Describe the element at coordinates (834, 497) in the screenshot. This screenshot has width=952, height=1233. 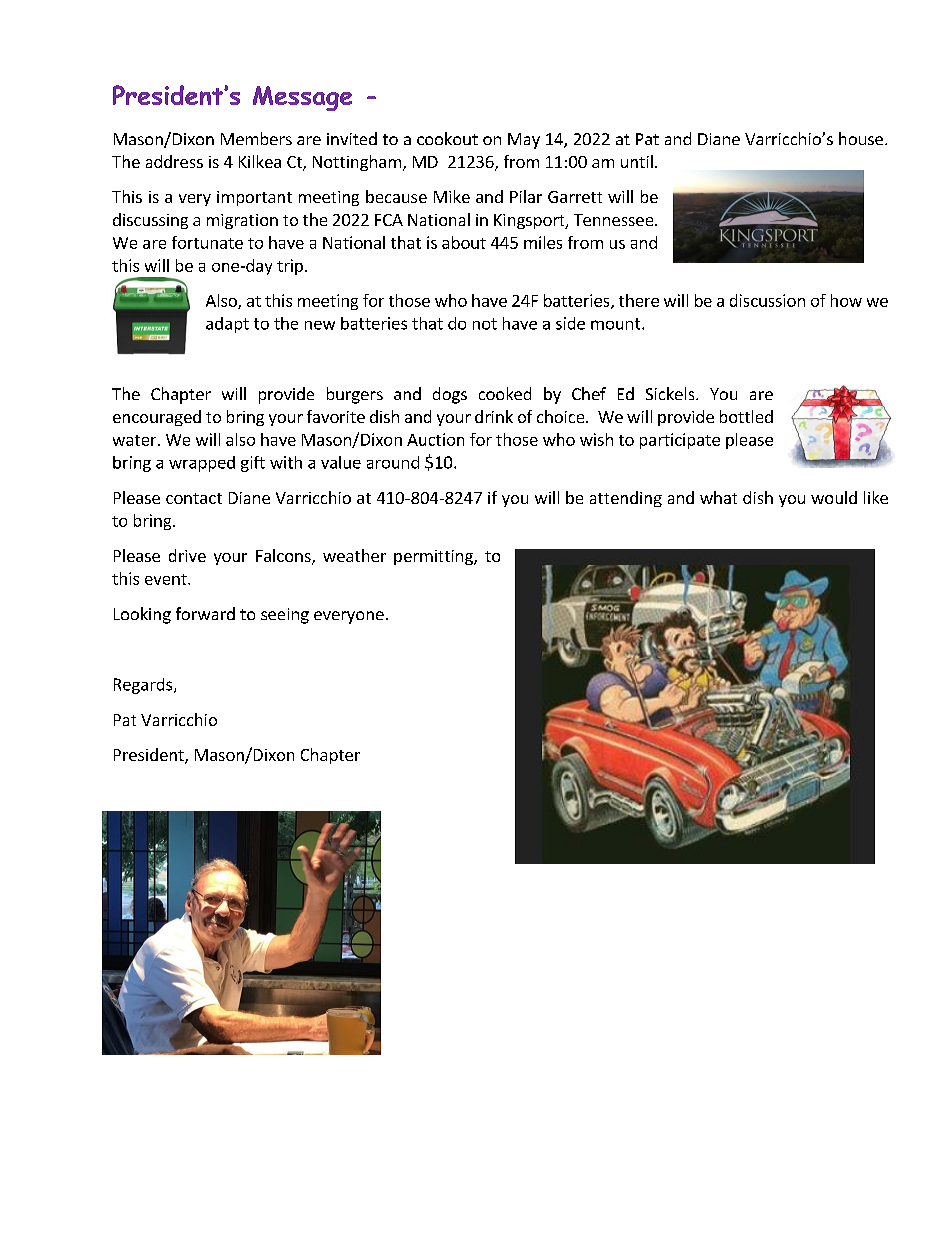
I see `would` at that location.
